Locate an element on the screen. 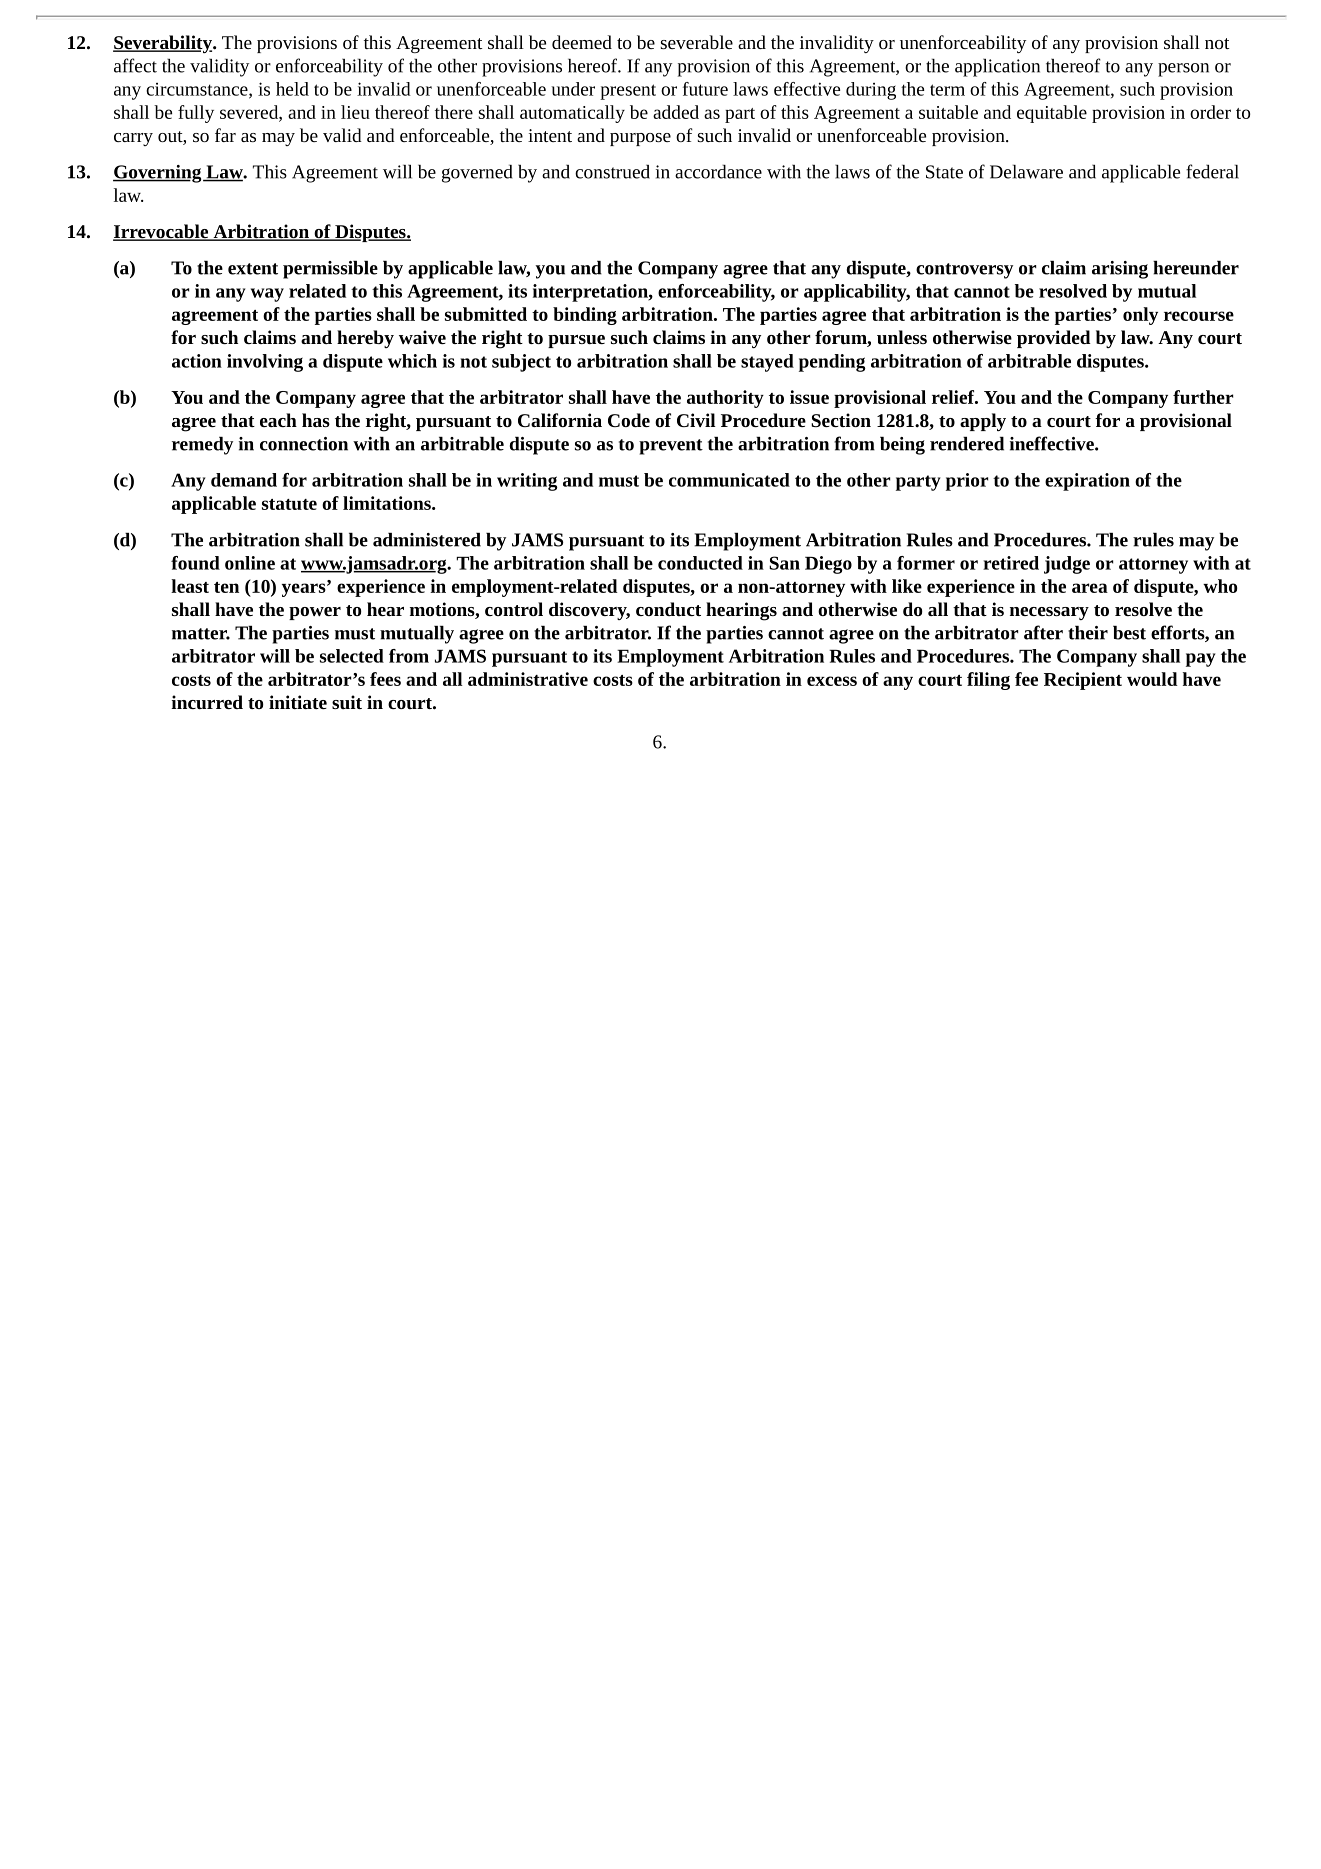 This screenshot has height=1869, width=1321. accordance is located at coordinates (718, 172).
